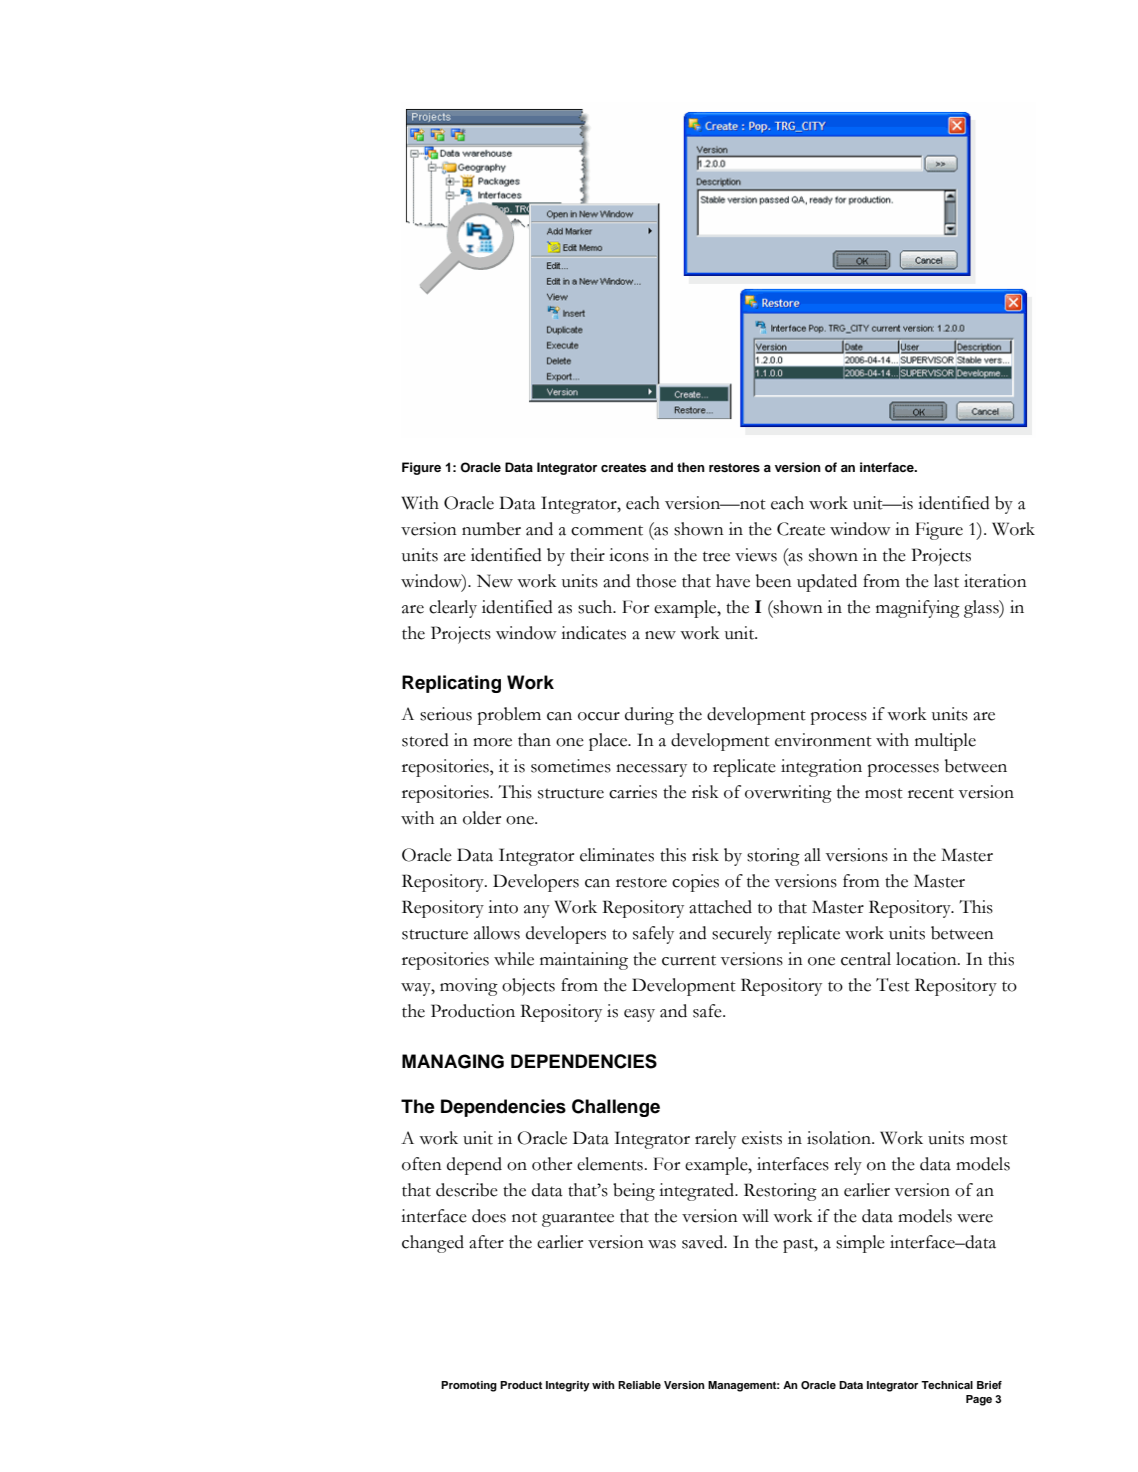 This screenshot has width=1138, height=1472. Describe the element at coordinates (469, 1386) in the screenshot. I see `Promoting` at that location.
